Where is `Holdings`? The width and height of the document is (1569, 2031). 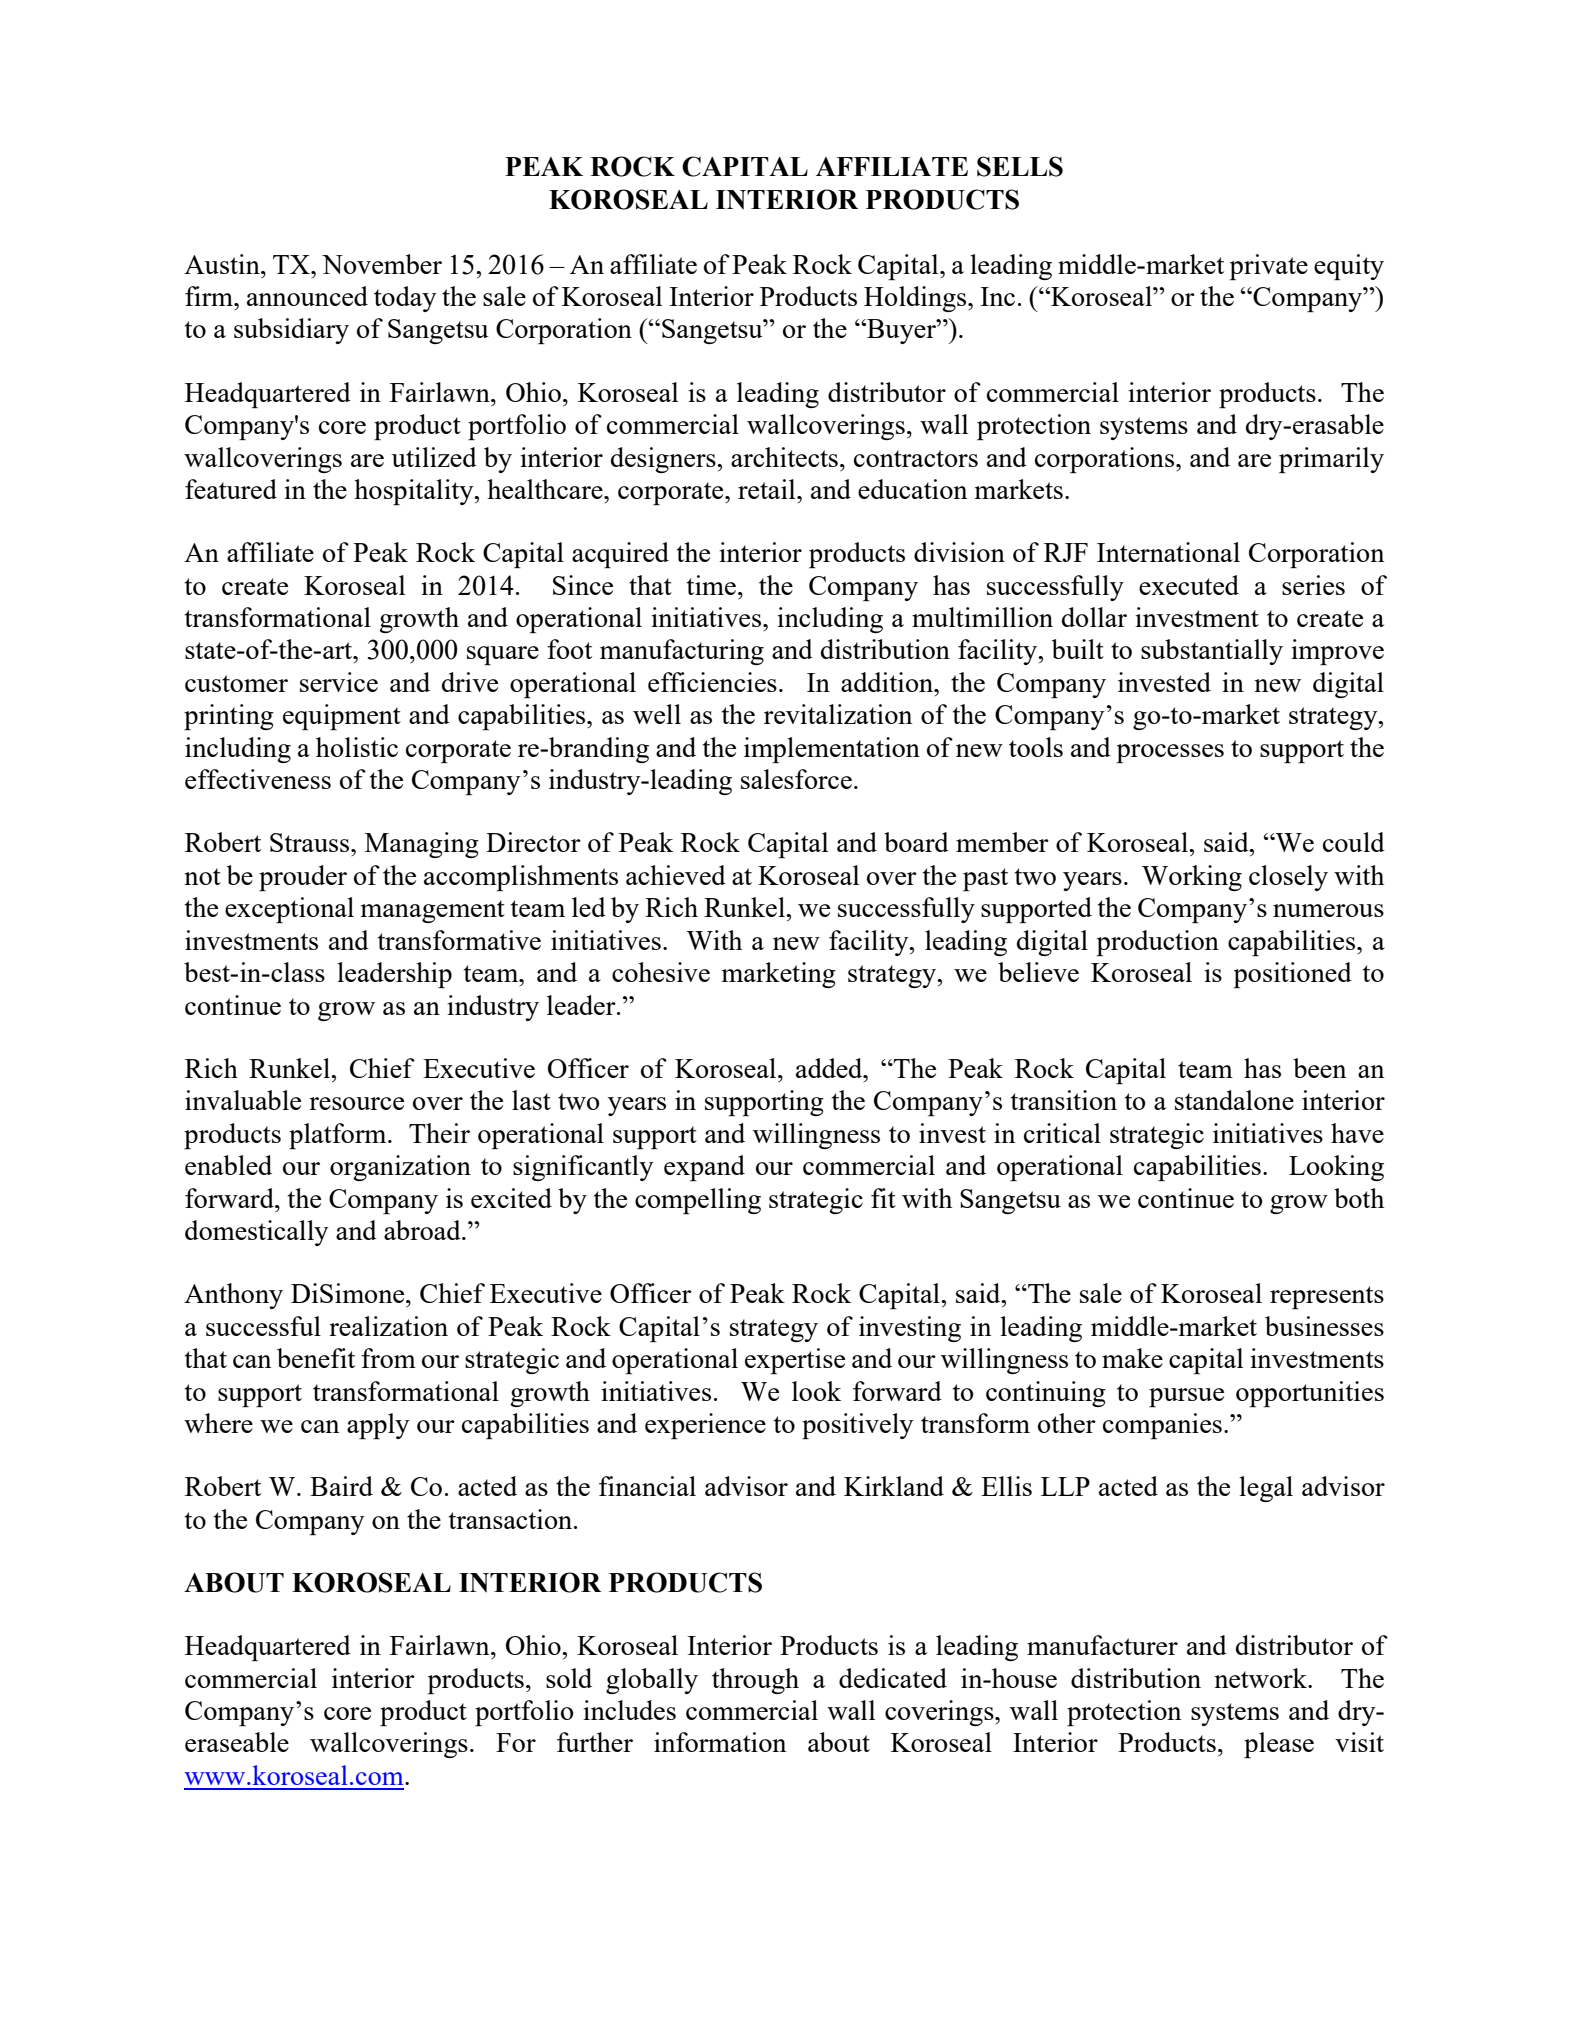
Holdings is located at coordinates (916, 299).
